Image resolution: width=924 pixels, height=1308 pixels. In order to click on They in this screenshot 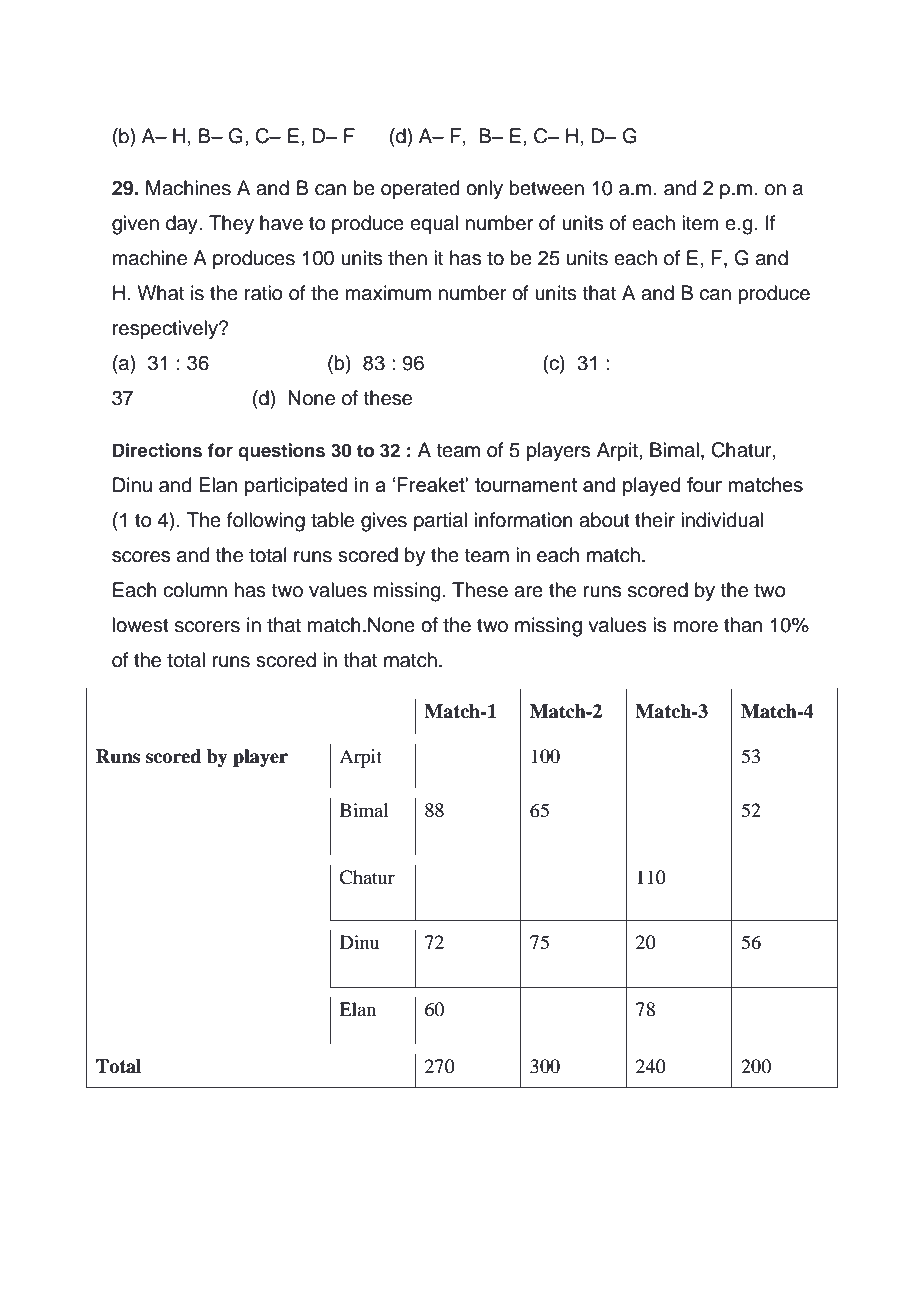, I will do `click(231, 225)`.
